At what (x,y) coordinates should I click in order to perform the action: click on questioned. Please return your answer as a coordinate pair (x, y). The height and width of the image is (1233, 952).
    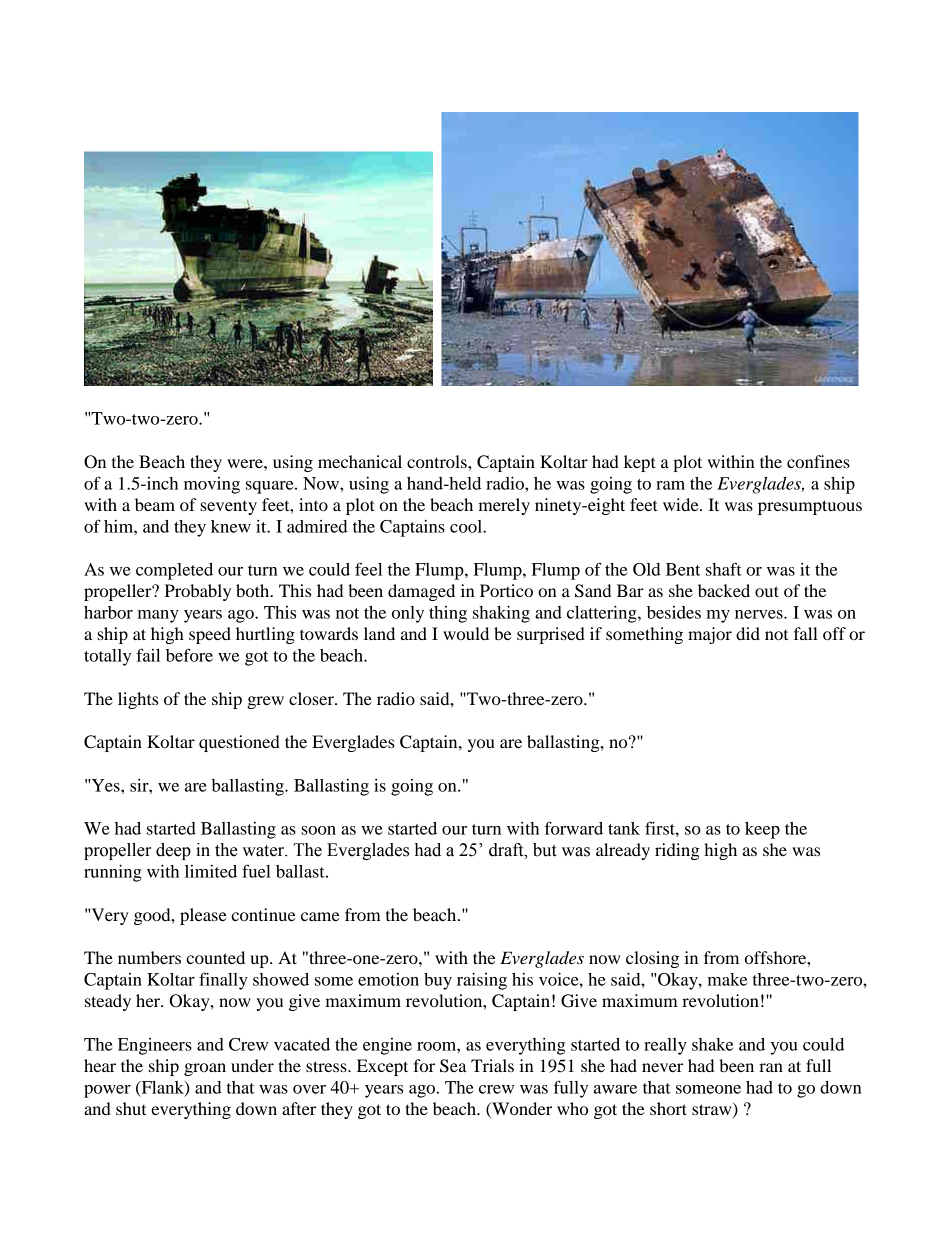
    Looking at the image, I should click on (239, 743).
